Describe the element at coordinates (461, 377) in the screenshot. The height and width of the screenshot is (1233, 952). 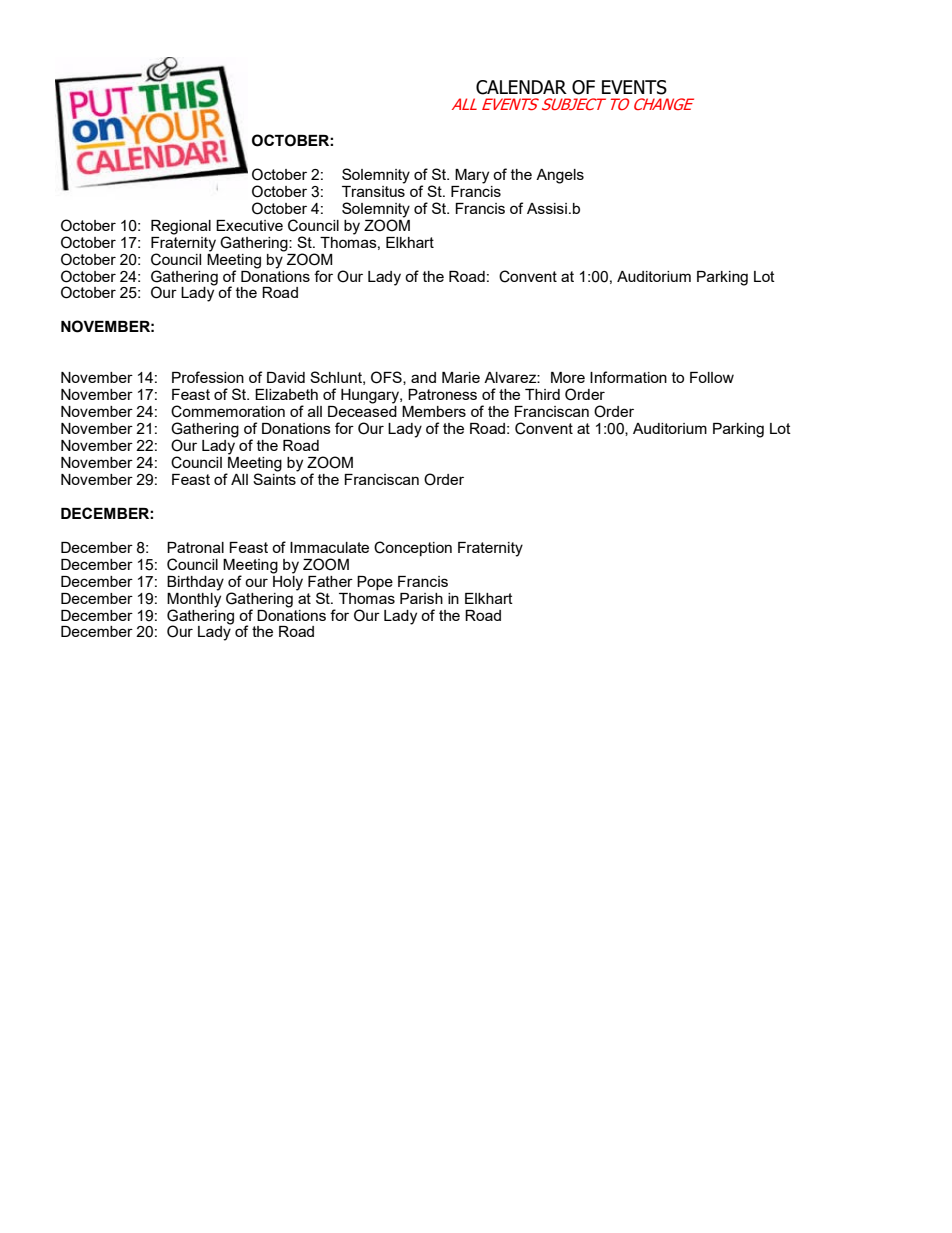
I see `Marie` at that location.
